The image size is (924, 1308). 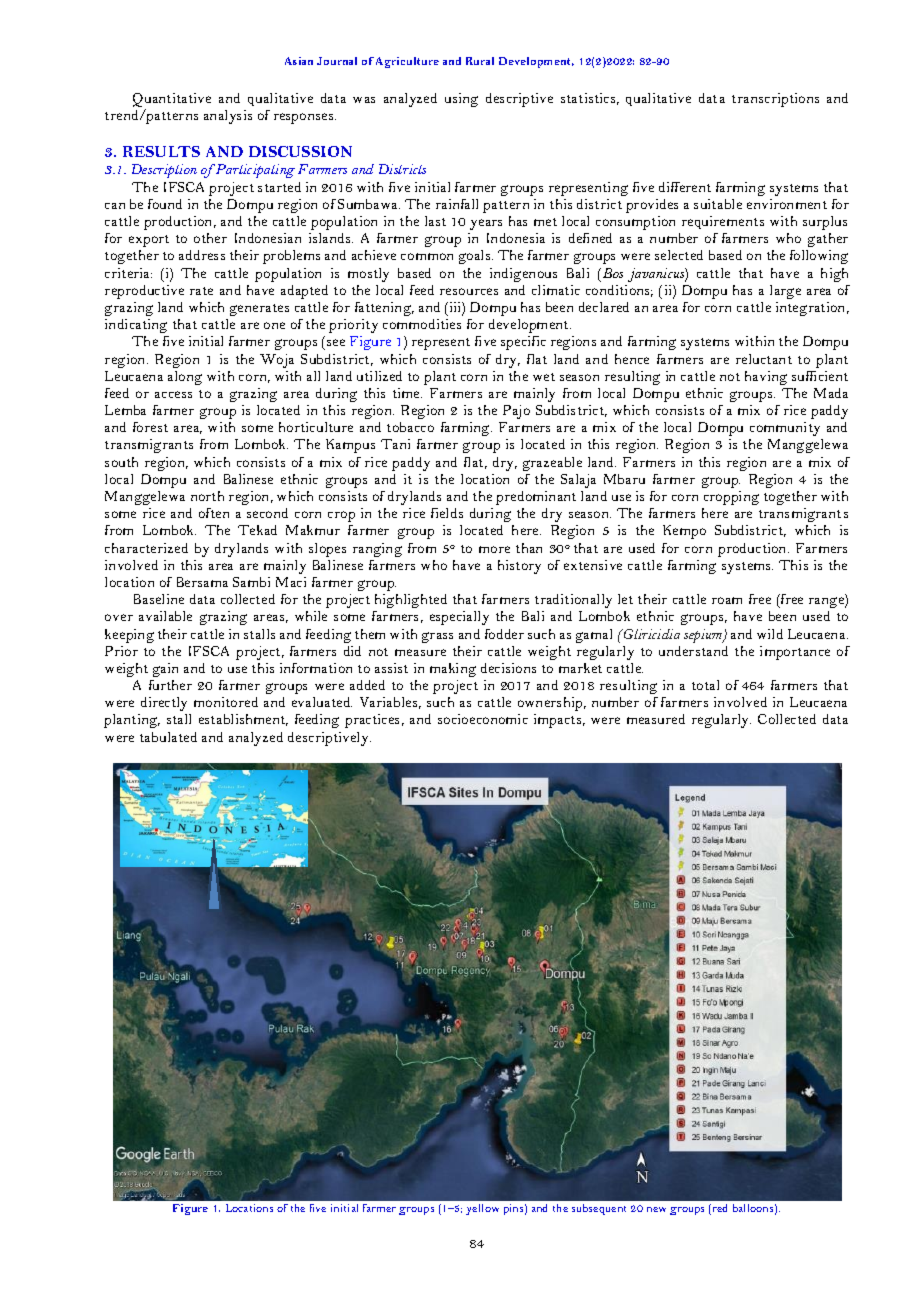 What do you see at coordinates (172, 101) in the image?
I see `Quantitative` at bounding box center [172, 101].
